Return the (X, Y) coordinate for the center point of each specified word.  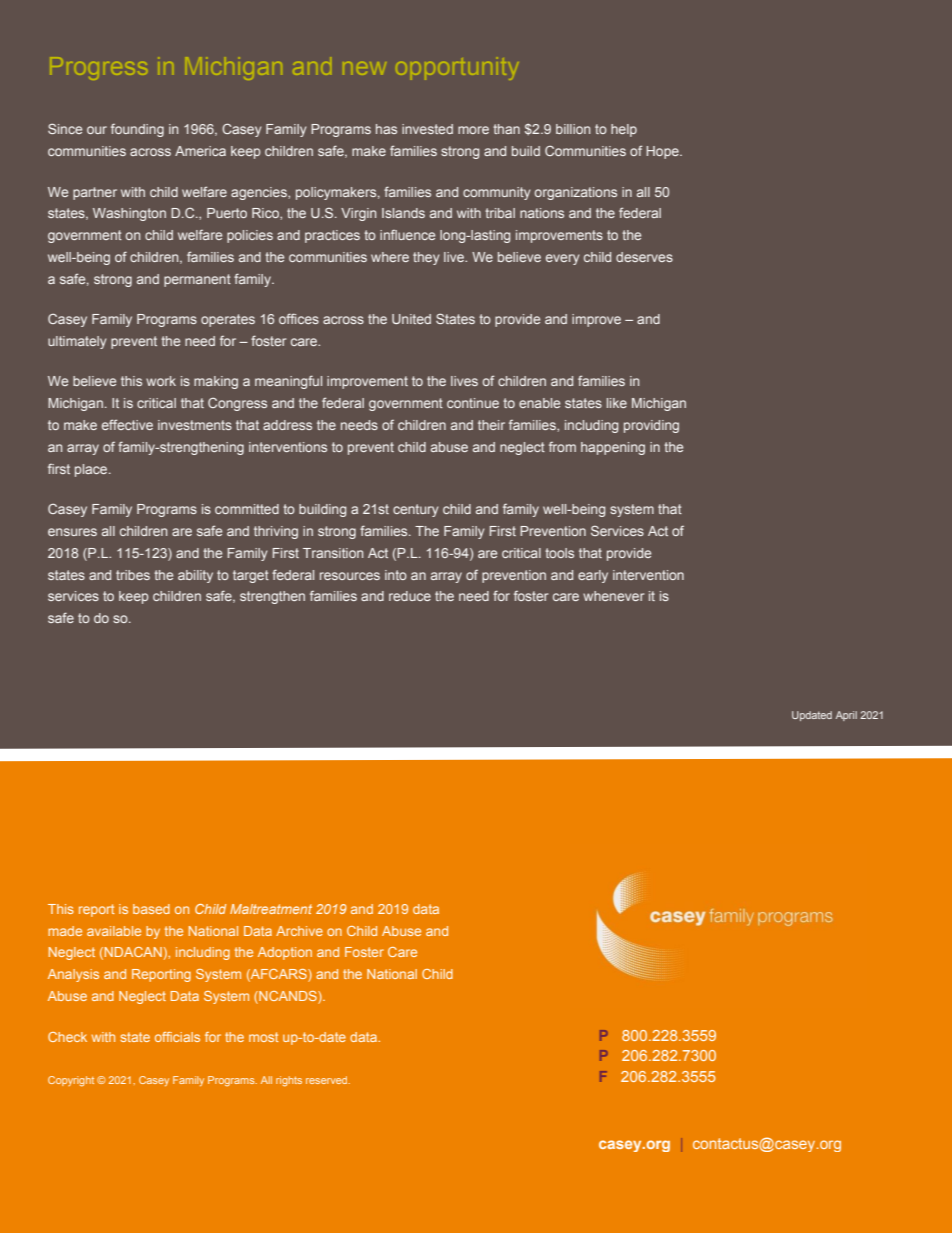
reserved (328, 1080)
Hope (663, 152)
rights (289, 1081)
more (473, 130)
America (200, 151)
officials (177, 1037)
